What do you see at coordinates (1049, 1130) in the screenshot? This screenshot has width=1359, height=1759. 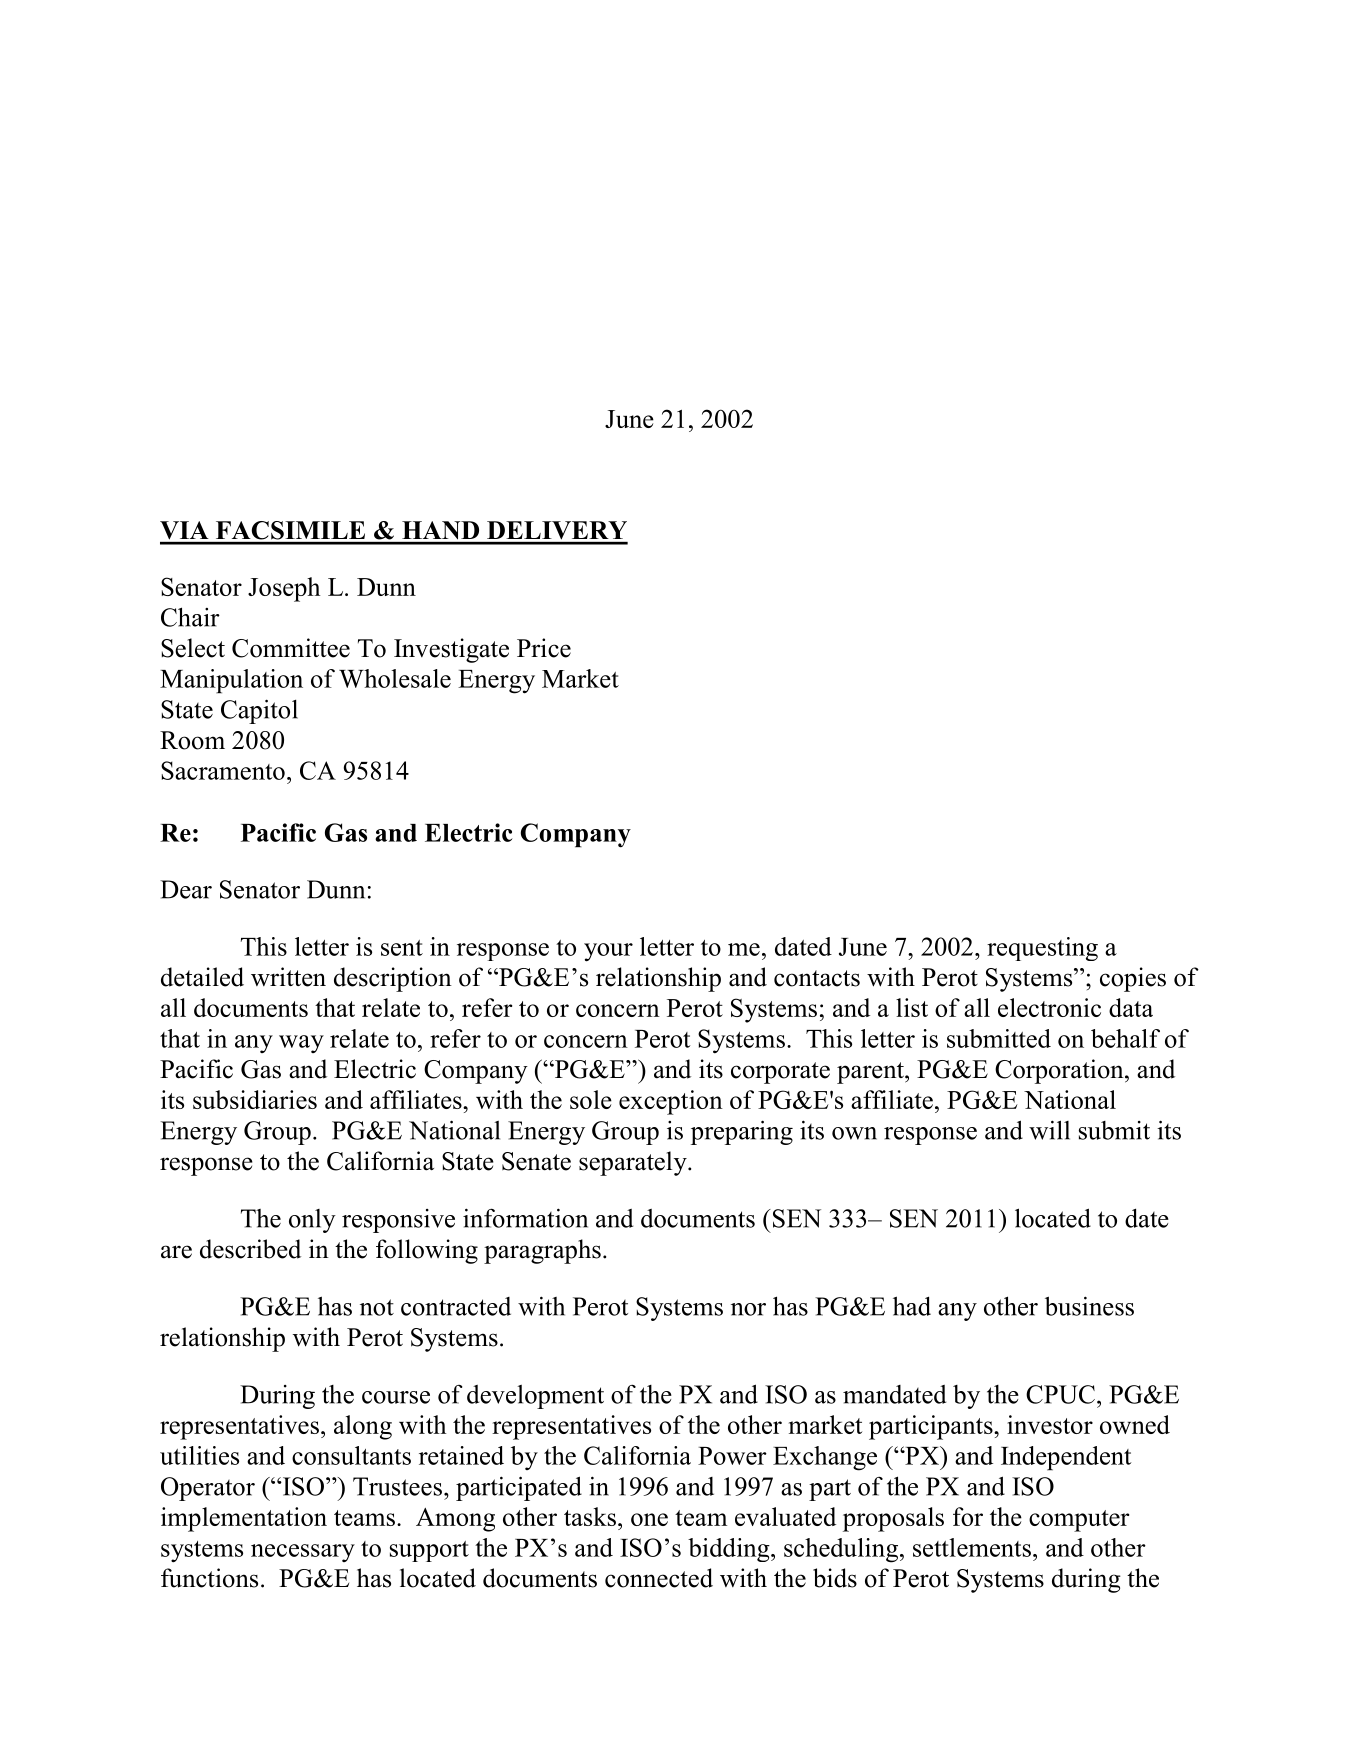 I see `will` at bounding box center [1049, 1130].
